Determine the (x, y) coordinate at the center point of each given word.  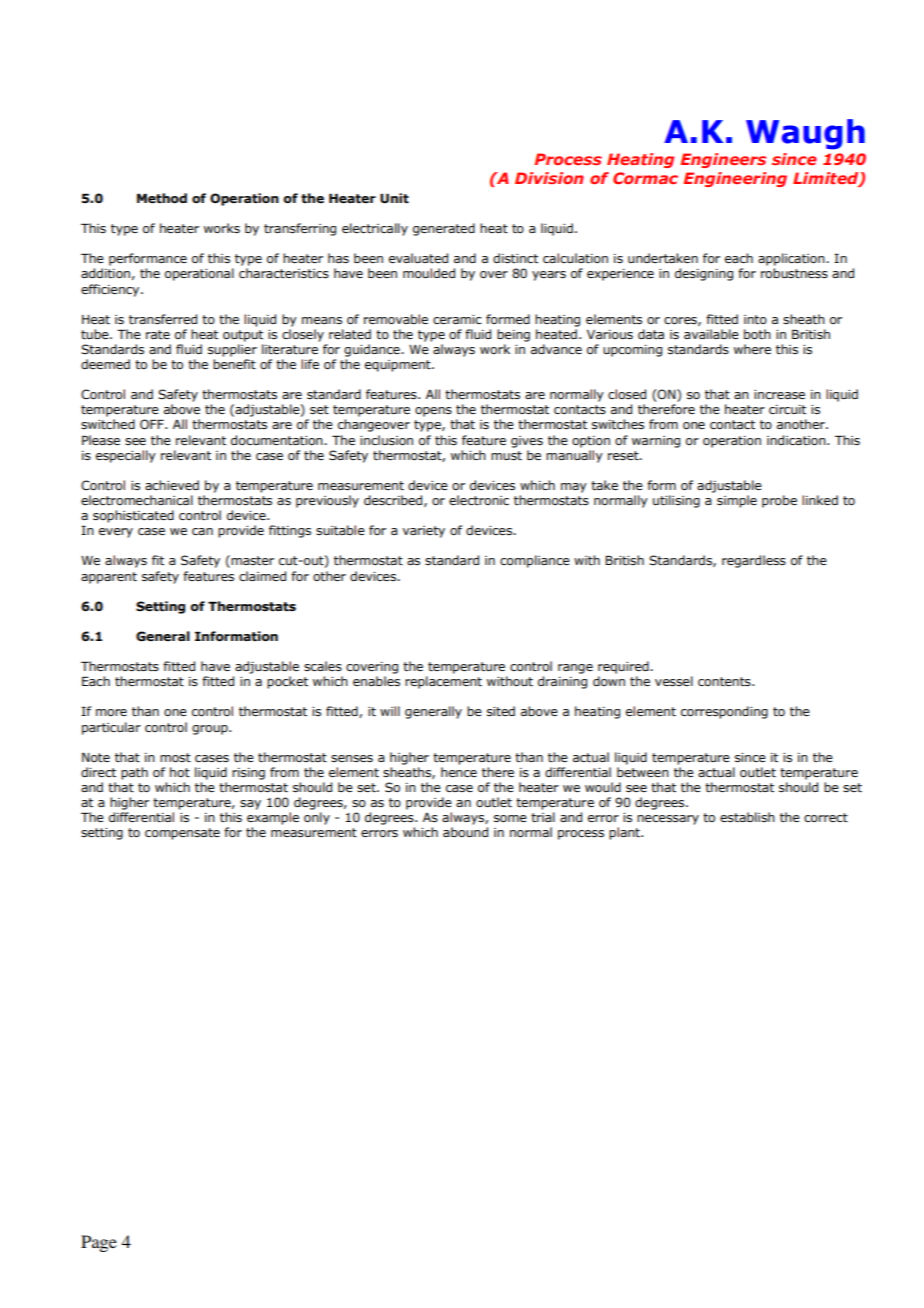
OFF (153, 424)
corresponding (724, 712)
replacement (443, 682)
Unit (394, 198)
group (211, 730)
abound (465, 832)
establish (747, 817)
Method (162, 198)
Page (99, 1243)
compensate (182, 834)
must (506, 455)
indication (797, 440)
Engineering (735, 179)
